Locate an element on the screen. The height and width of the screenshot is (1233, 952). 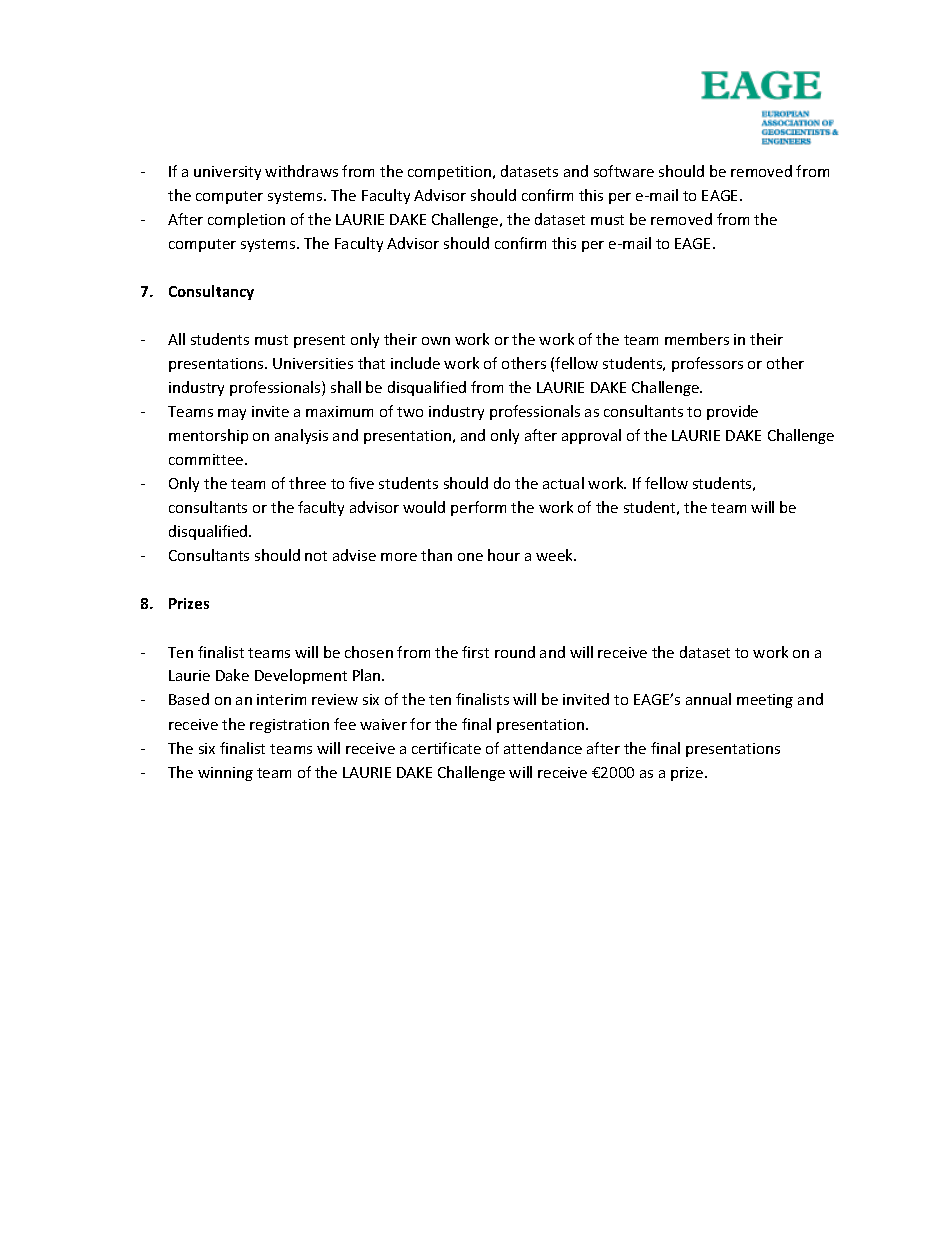
certificate is located at coordinates (446, 748).
